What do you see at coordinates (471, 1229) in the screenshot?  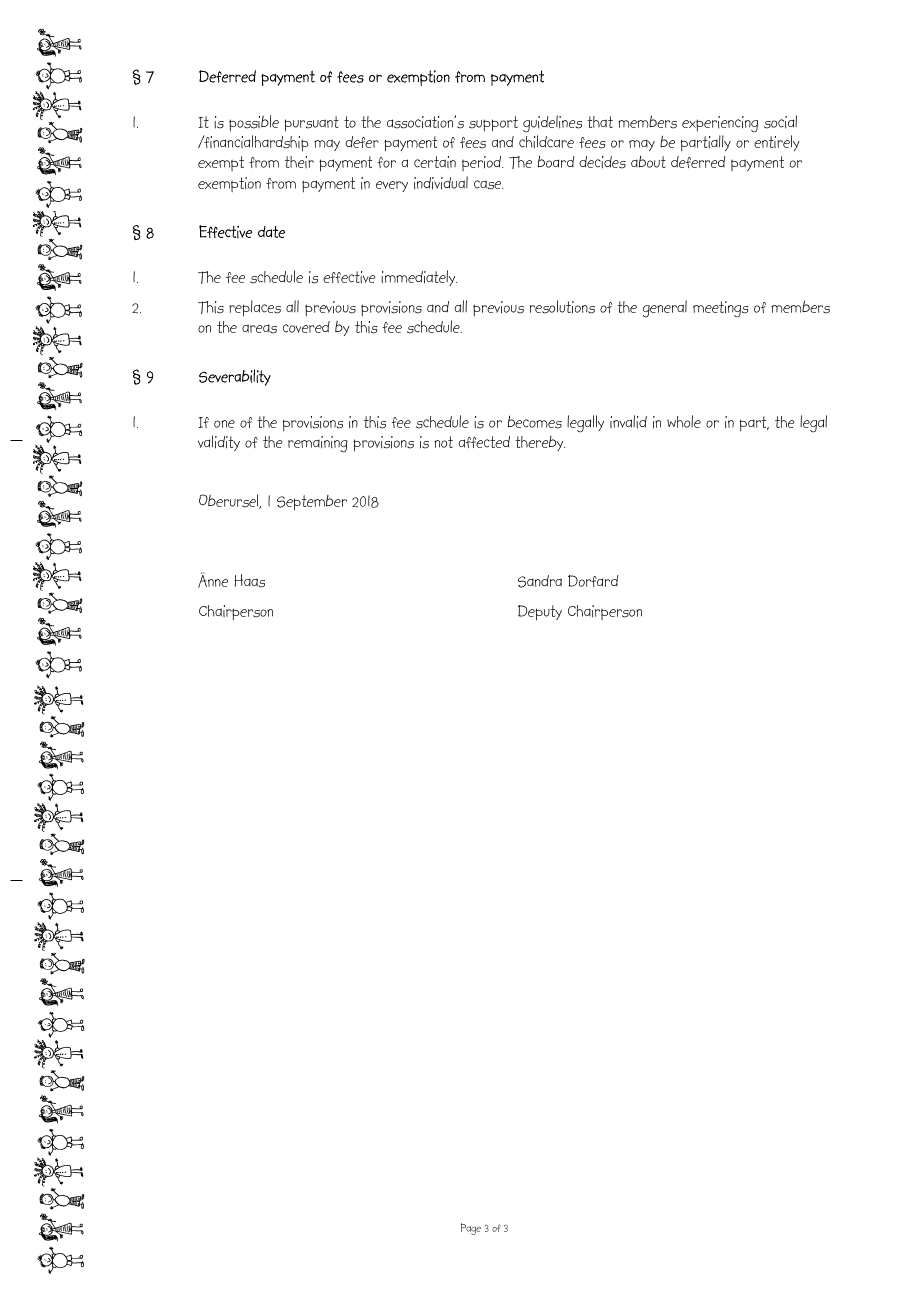 I see `Page` at bounding box center [471, 1229].
